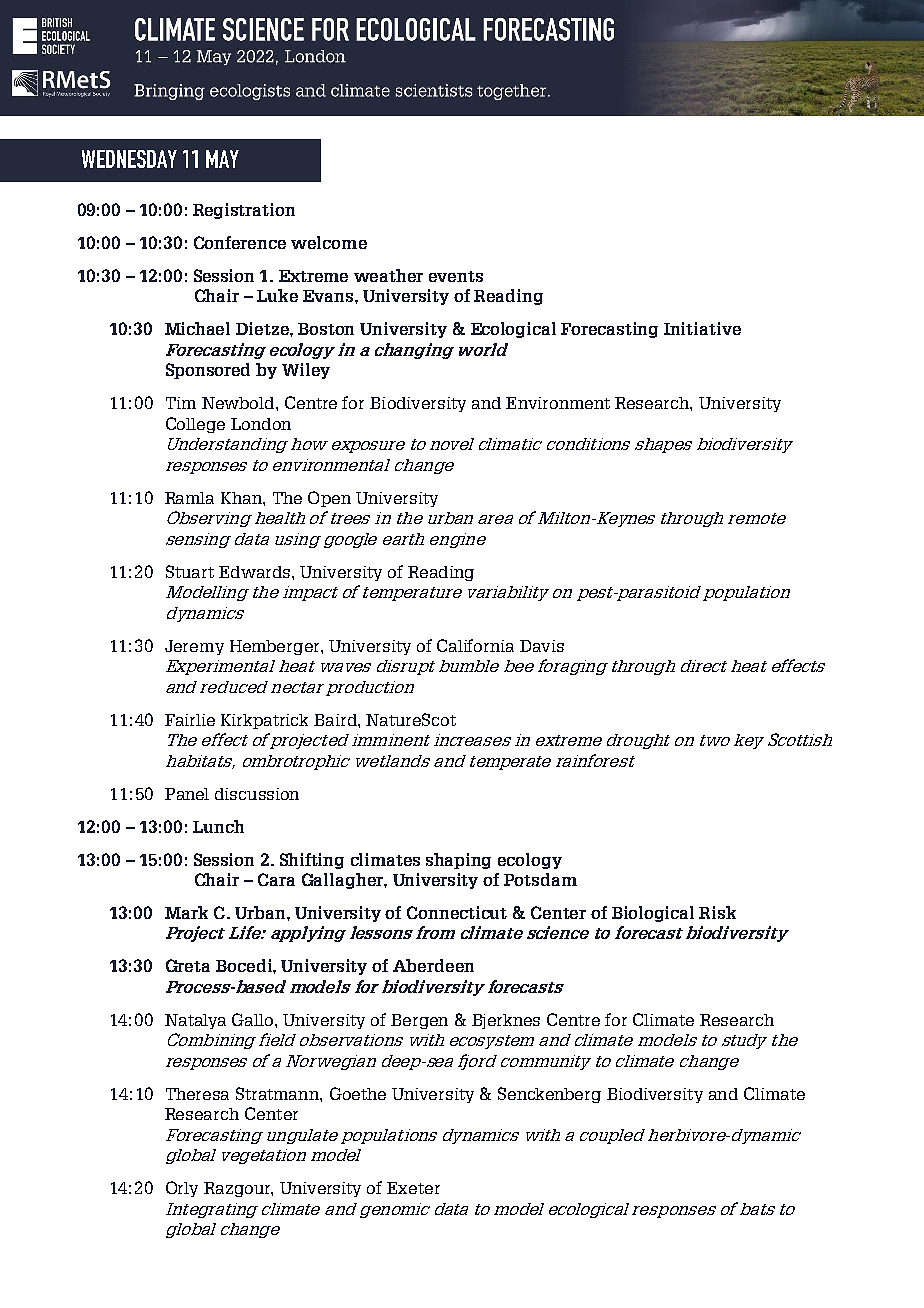 The width and height of the screenshot is (924, 1308). What do you see at coordinates (264, 721) in the screenshot?
I see `Kirkpatrick` at bounding box center [264, 721].
